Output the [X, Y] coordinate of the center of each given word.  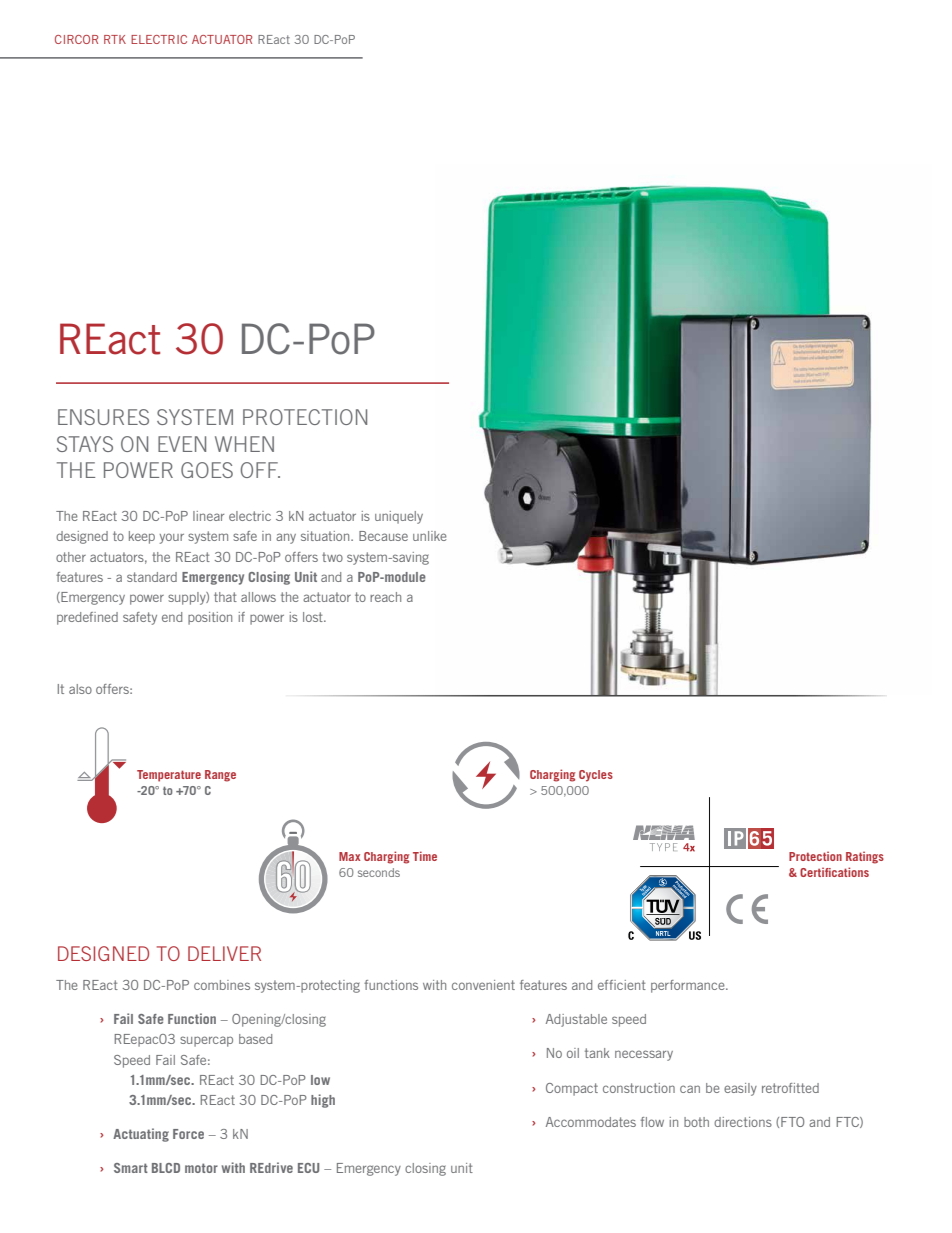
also [80, 689]
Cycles [596, 776]
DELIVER [224, 953]
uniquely [399, 517]
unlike [430, 536]
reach [385, 597]
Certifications [834, 872]
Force [188, 1134]
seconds [379, 872]
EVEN [182, 444]
